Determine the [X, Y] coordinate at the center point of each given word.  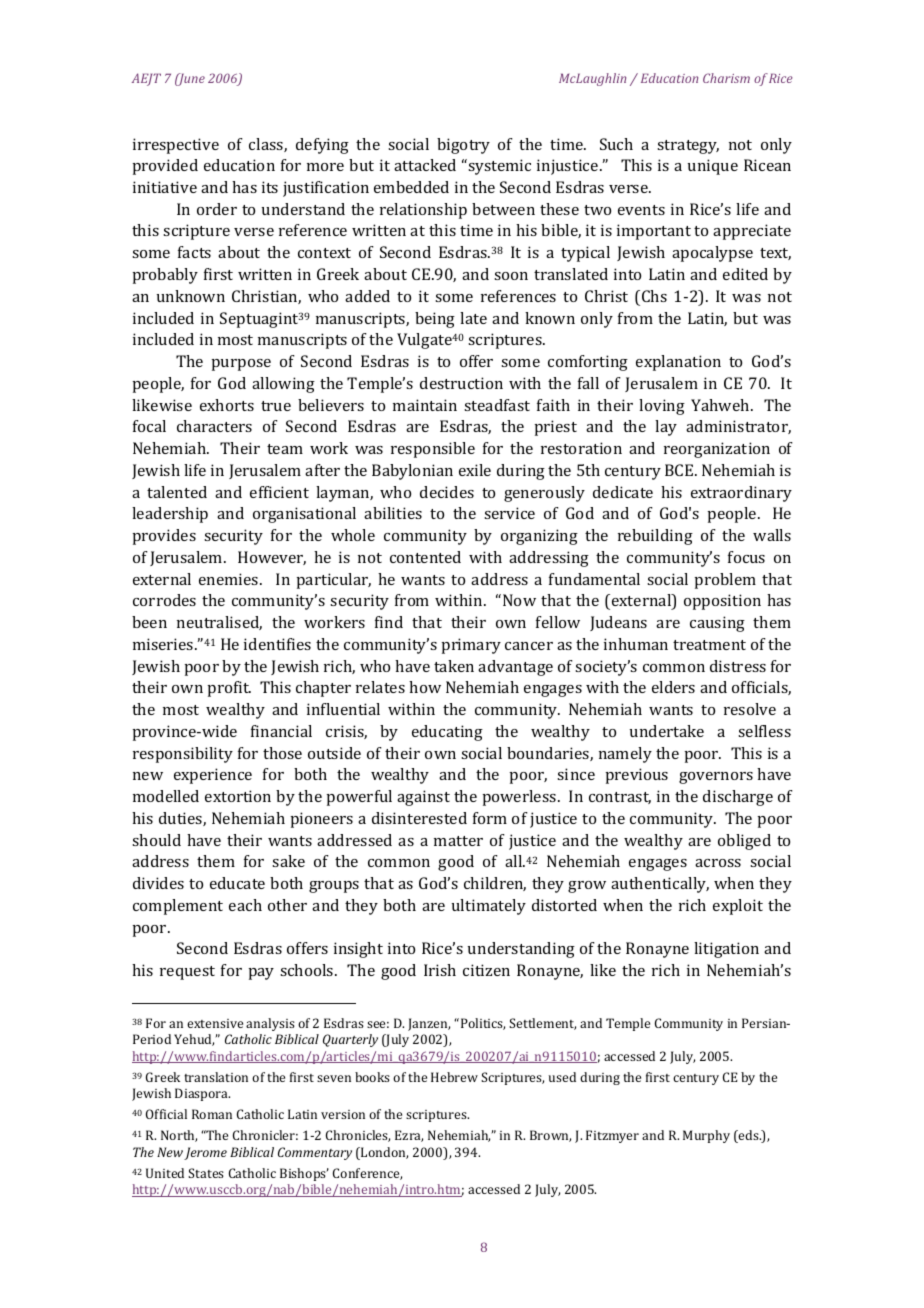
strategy [688, 147]
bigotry [463, 146]
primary [471, 646]
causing [717, 624]
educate [237, 883]
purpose [241, 365]
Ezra [409, 1136]
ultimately [489, 907]
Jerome [205, 1153]
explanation [678, 363]
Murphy [706, 1136]
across [718, 863]
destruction [461, 383]
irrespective [176, 146]
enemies [230, 579]
